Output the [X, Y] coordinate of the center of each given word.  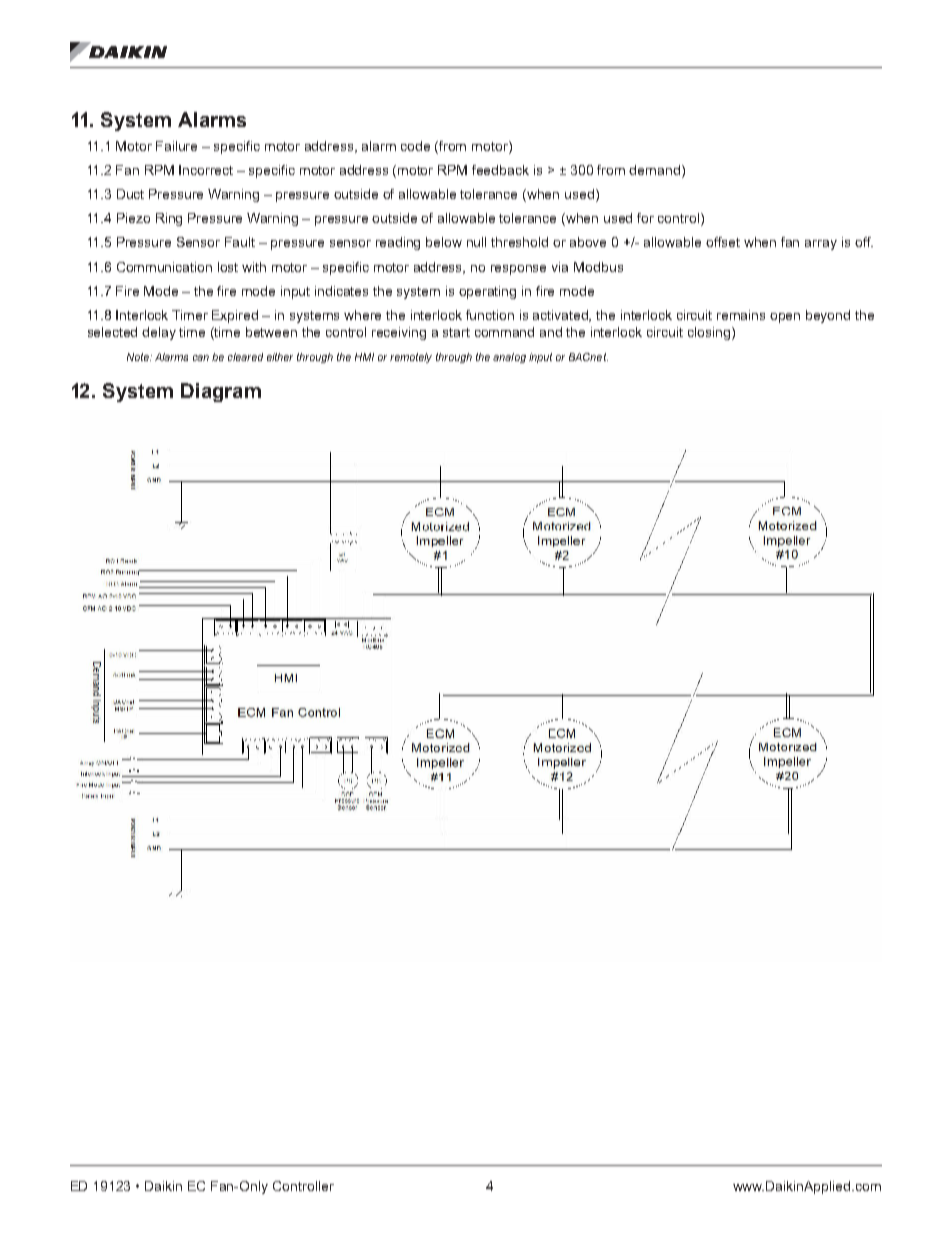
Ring [169, 219]
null [476, 242]
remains [741, 315]
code [415, 146]
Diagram [221, 392]
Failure [176, 146]
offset [723, 242]
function [490, 315]
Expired [235, 316]
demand [654, 170]
